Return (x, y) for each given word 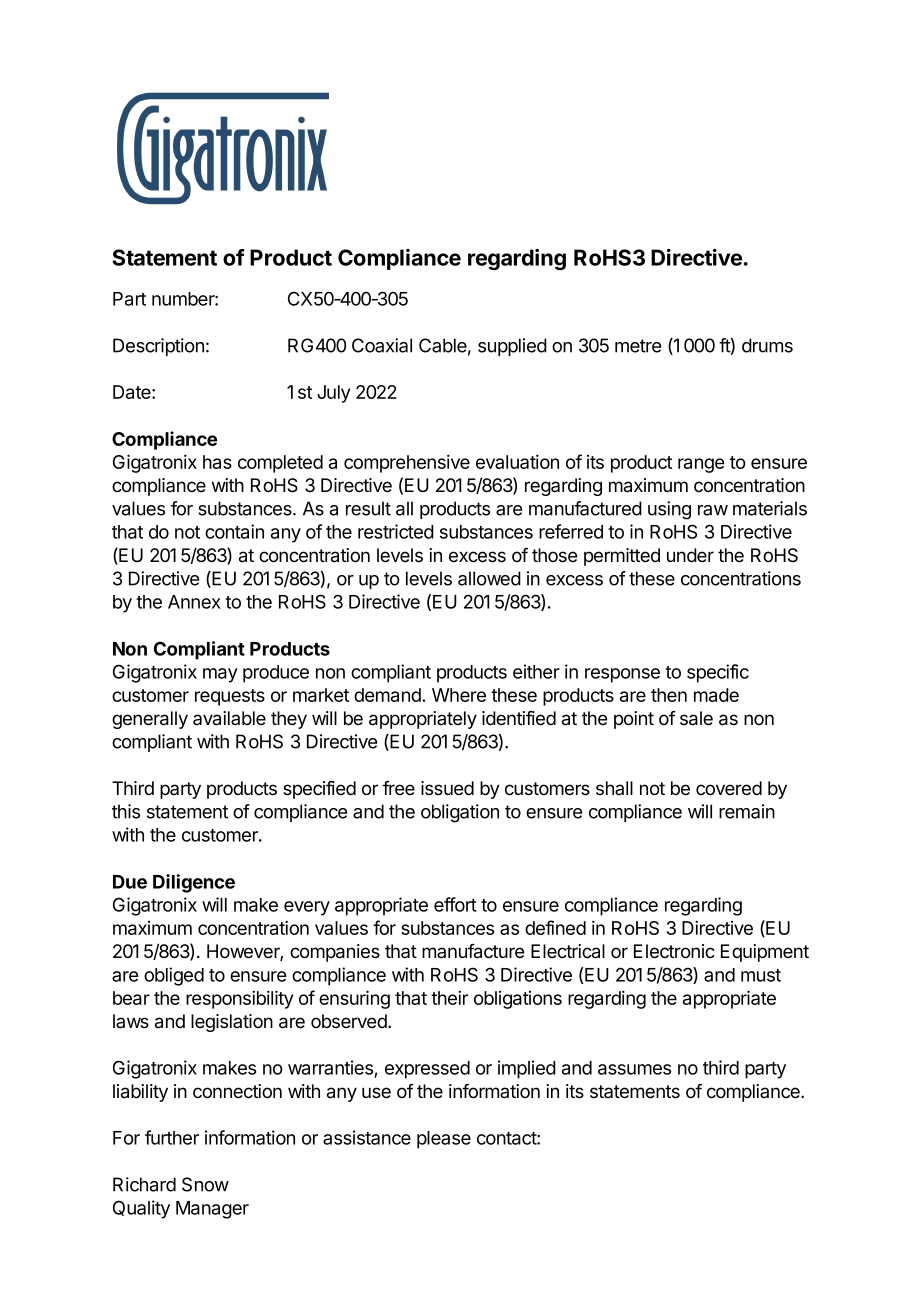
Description (158, 347)
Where (459, 695)
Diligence (194, 883)
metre (638, 346)
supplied (512, 347)
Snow (205, 1184)
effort (455, 904)
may (220, 675)
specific (718, 673)
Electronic (674, 951)
